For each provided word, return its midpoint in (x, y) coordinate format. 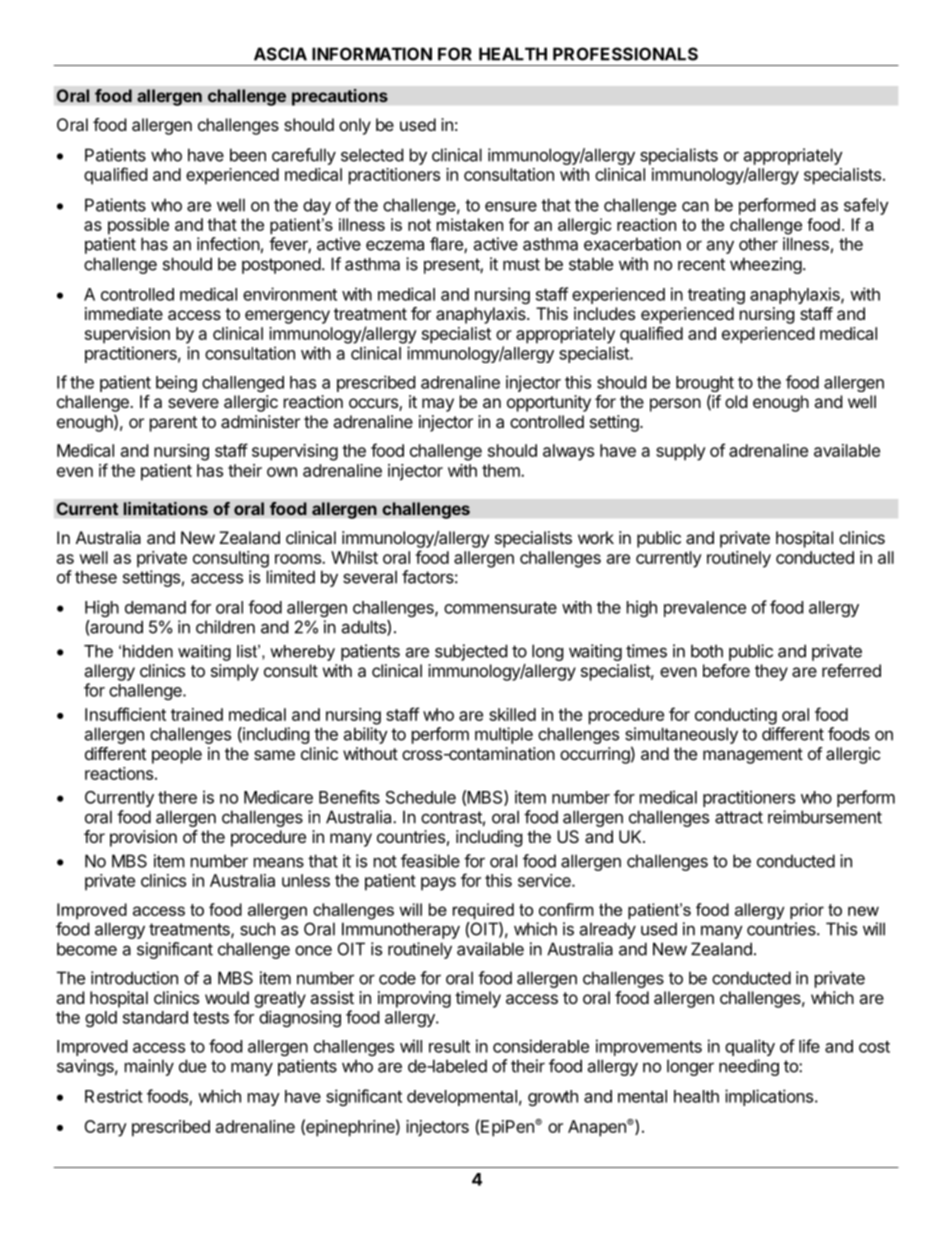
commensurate (500, 608)
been (248, 155)
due (192, 1066)
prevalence (705, 609)
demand (155, 607)
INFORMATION (372, 54)
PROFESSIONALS (625, 54)
